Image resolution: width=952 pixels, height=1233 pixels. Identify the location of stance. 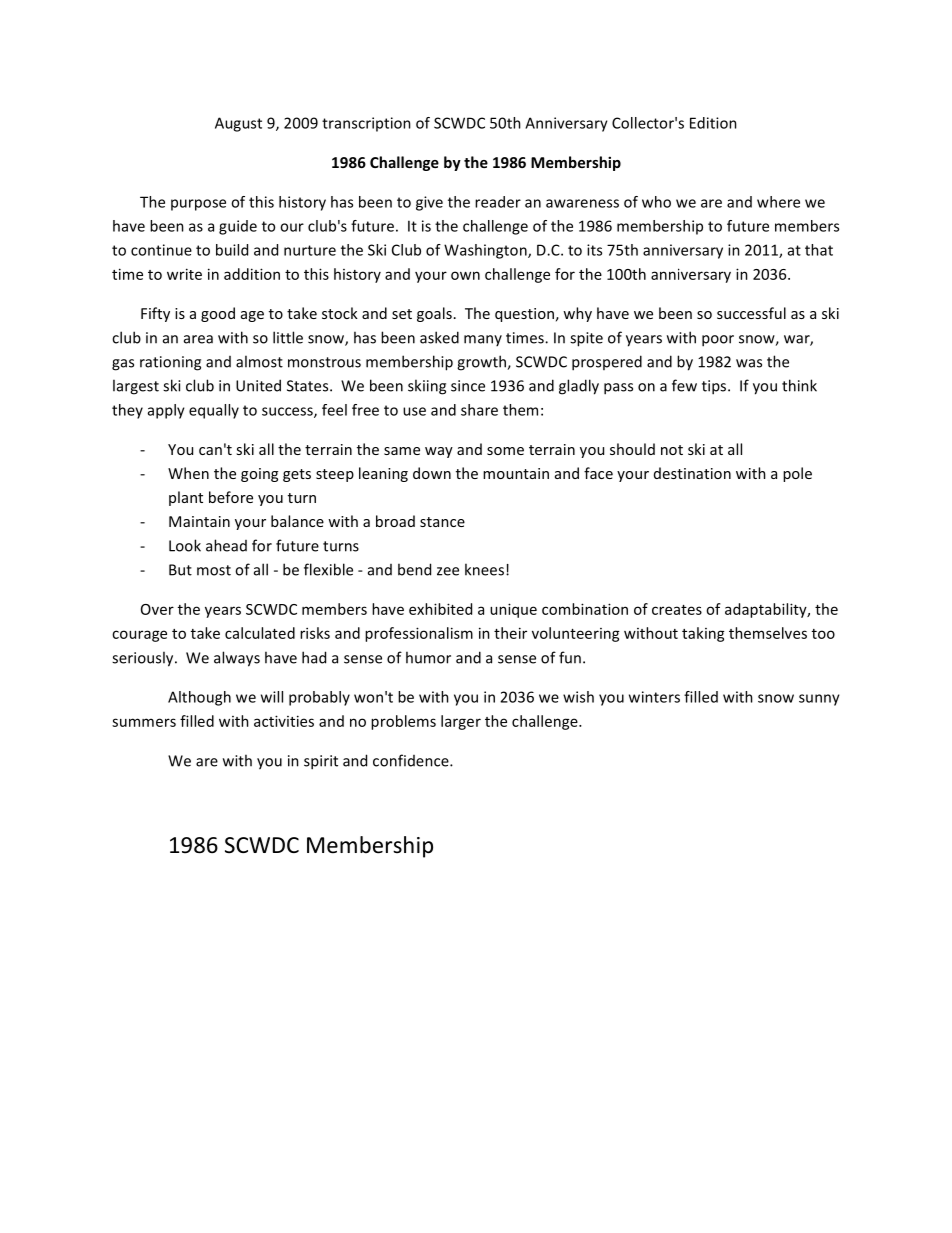
(442, 522).
